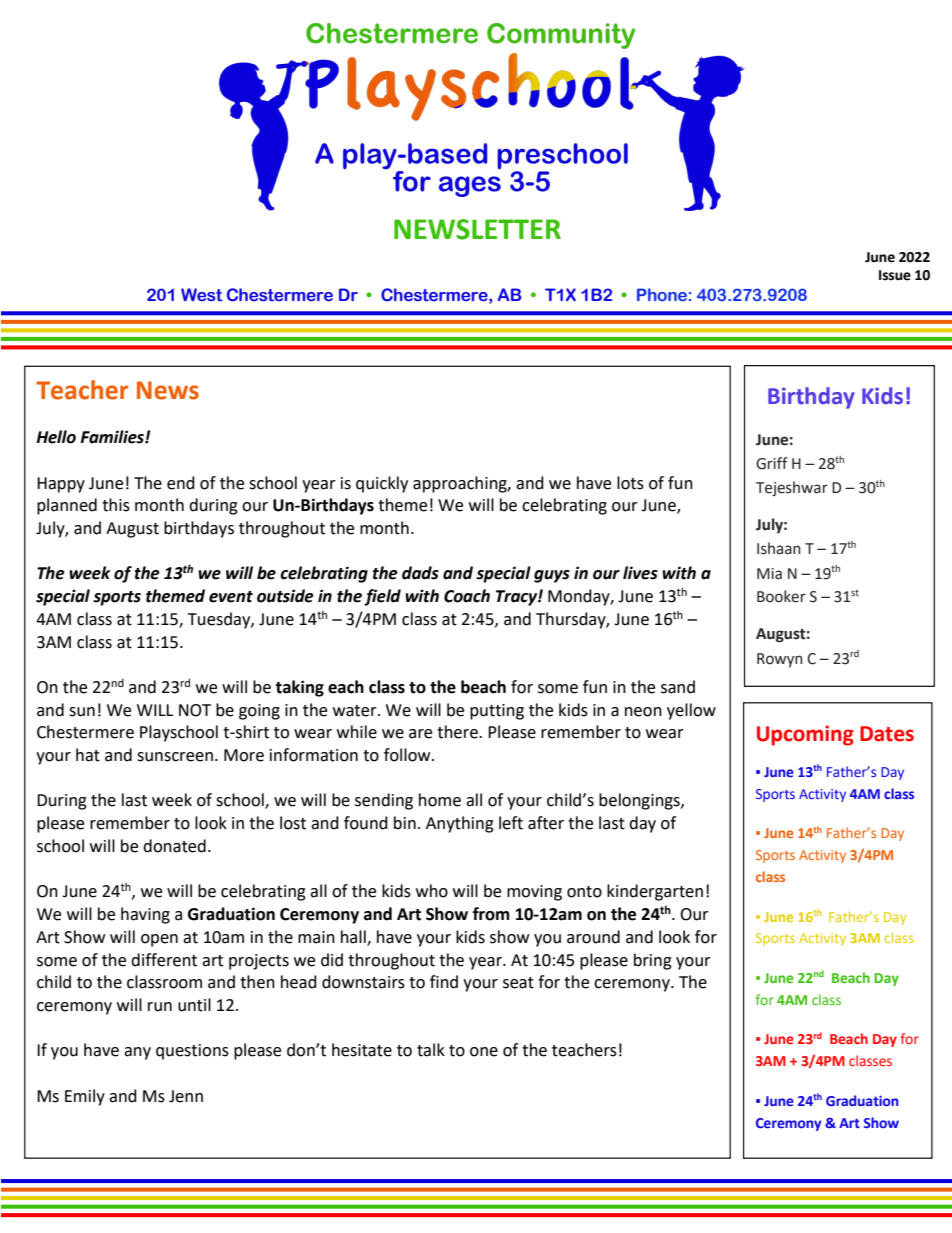 This page has height=1233, width=952. What do you see at coordinates (382, 484) in the page?
I see `quickly` at bounding box center [382, 484].
